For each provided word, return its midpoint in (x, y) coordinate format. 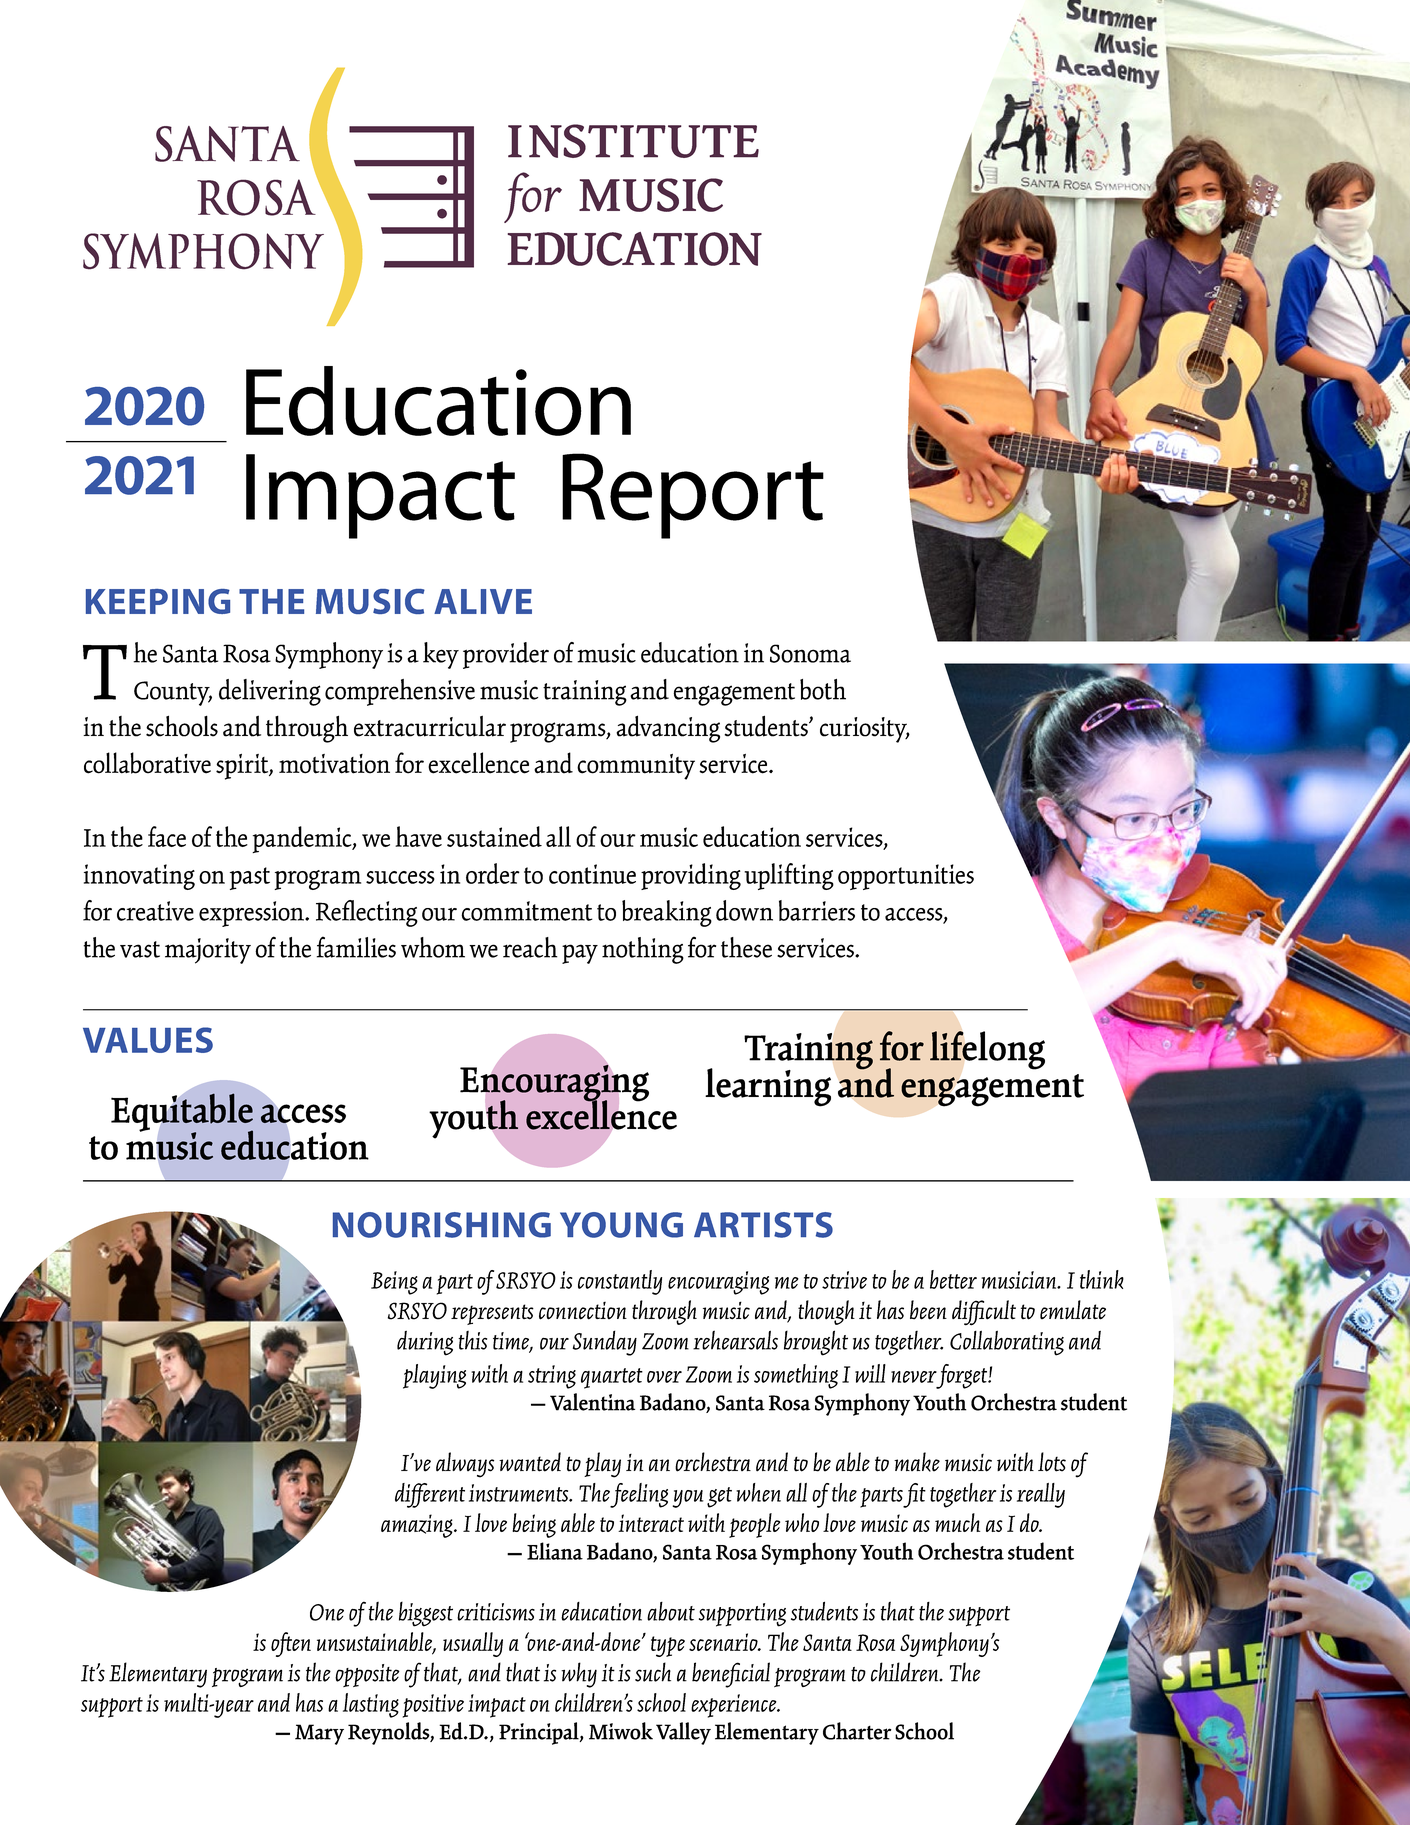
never (914, 1377)
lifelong (987, 1050)
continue (592, 874)
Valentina (592, 1402)
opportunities (906, 877)
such (653, 1672)
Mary (319, 1734)
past (250, 878)
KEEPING (158, 601)
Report (693, 496)
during (425, 1343)
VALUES (148, 1040)
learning (768, 1087)
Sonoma (810, 653)
